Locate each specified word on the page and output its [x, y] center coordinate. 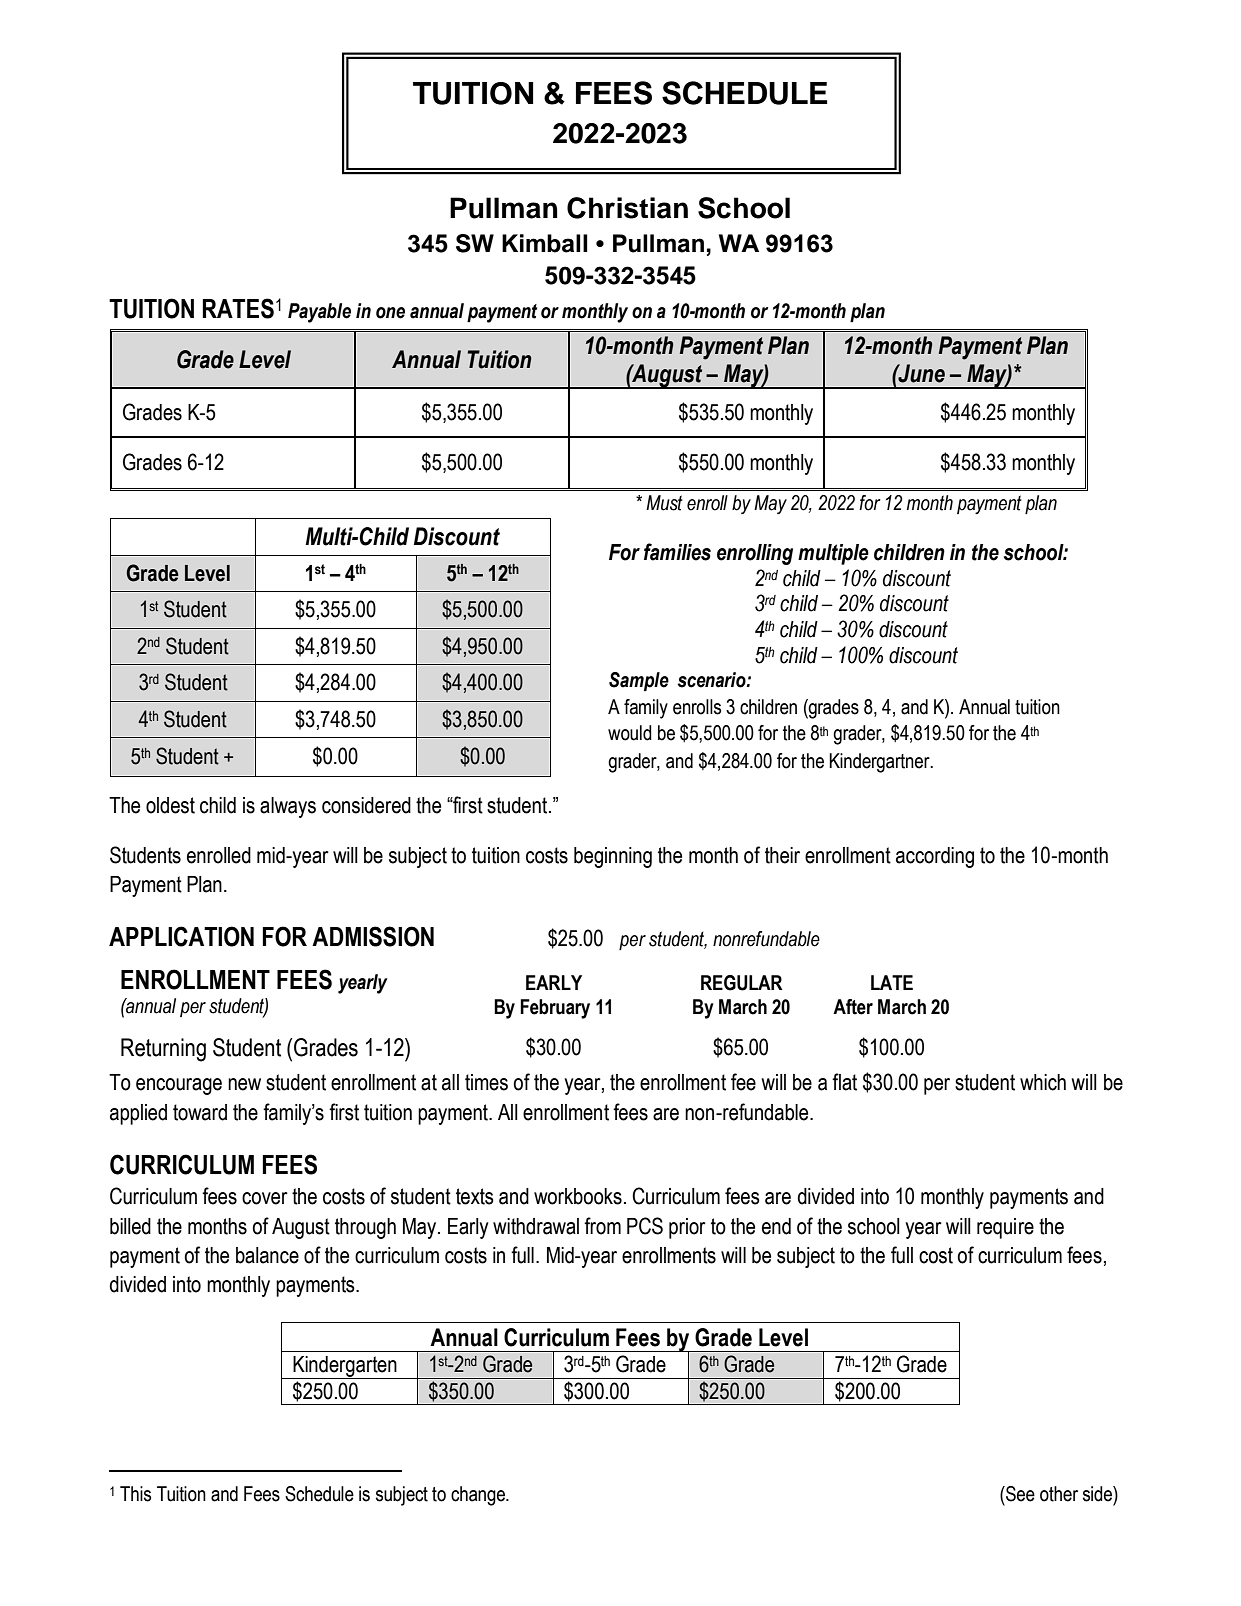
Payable [319, 313]
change [479, 1496]
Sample [639, 681]
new [244, 1084]
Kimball [545, 243]
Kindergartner [880, 763]
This [135, 1494]
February [555, 1009]
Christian [627, 208]
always [288, 807]
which [1043, 1082]
